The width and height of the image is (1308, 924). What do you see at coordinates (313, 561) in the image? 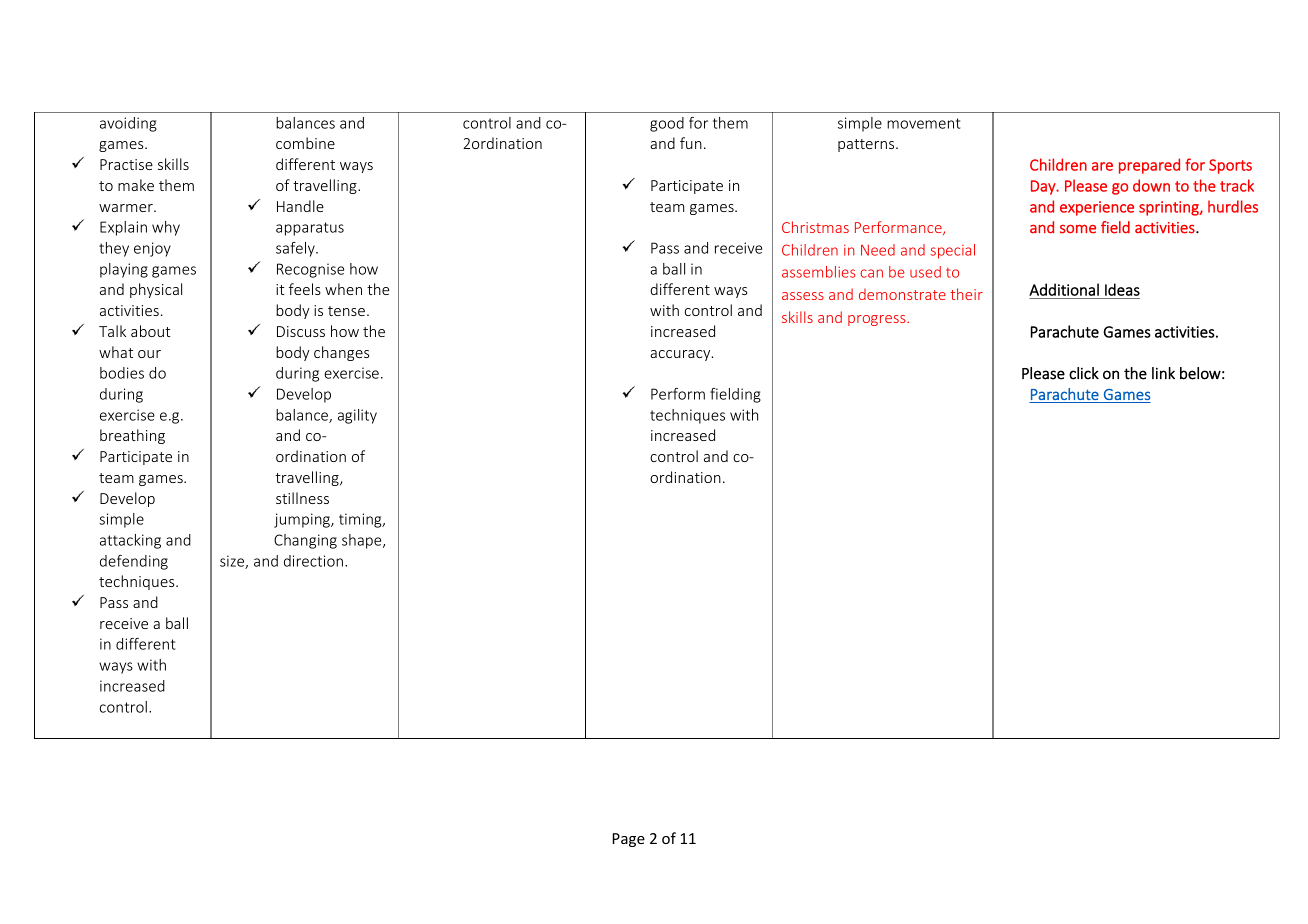
I see `direction` at bounding box center [313, 561].
